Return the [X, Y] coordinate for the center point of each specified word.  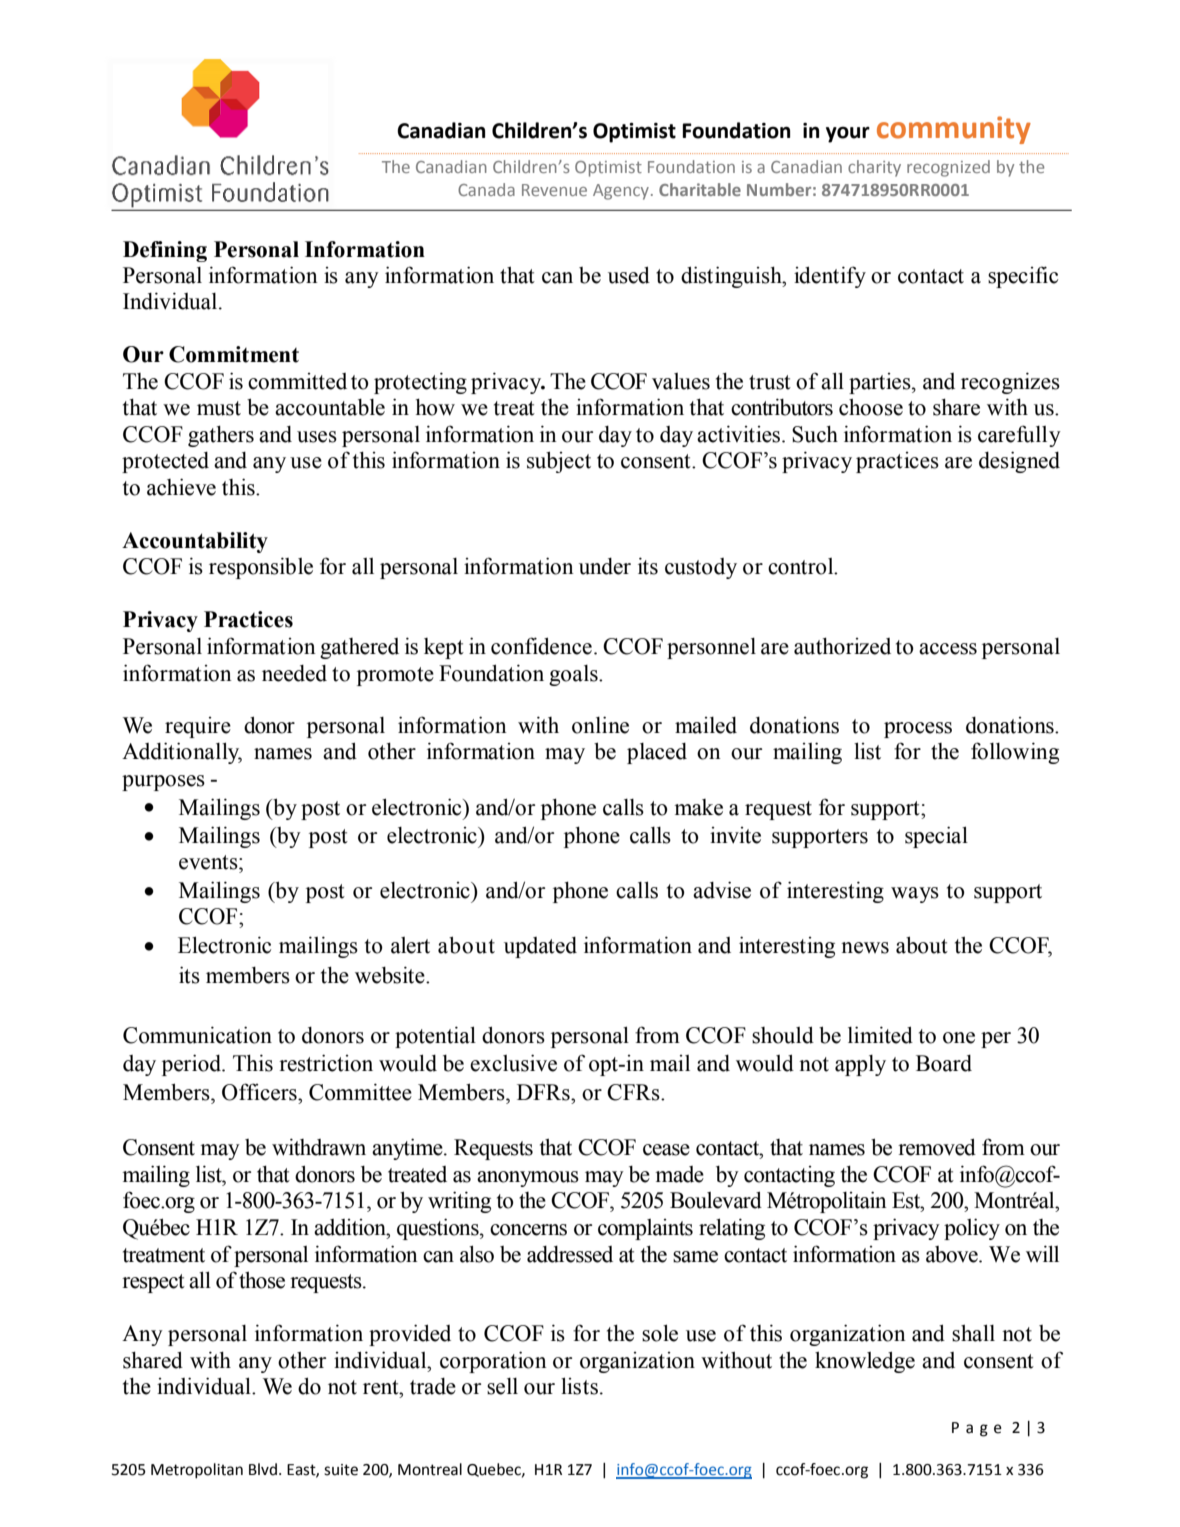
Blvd [263, 1469]
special [936, 837]
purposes [163, 783]
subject [559, 462]
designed [1019, 462]
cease [666, 1150]
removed [937, 1147]
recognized [948, 168]
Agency [621, 192]
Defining [165, 251]
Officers [260, 1092]
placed [657, 753]
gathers [221, 436]
